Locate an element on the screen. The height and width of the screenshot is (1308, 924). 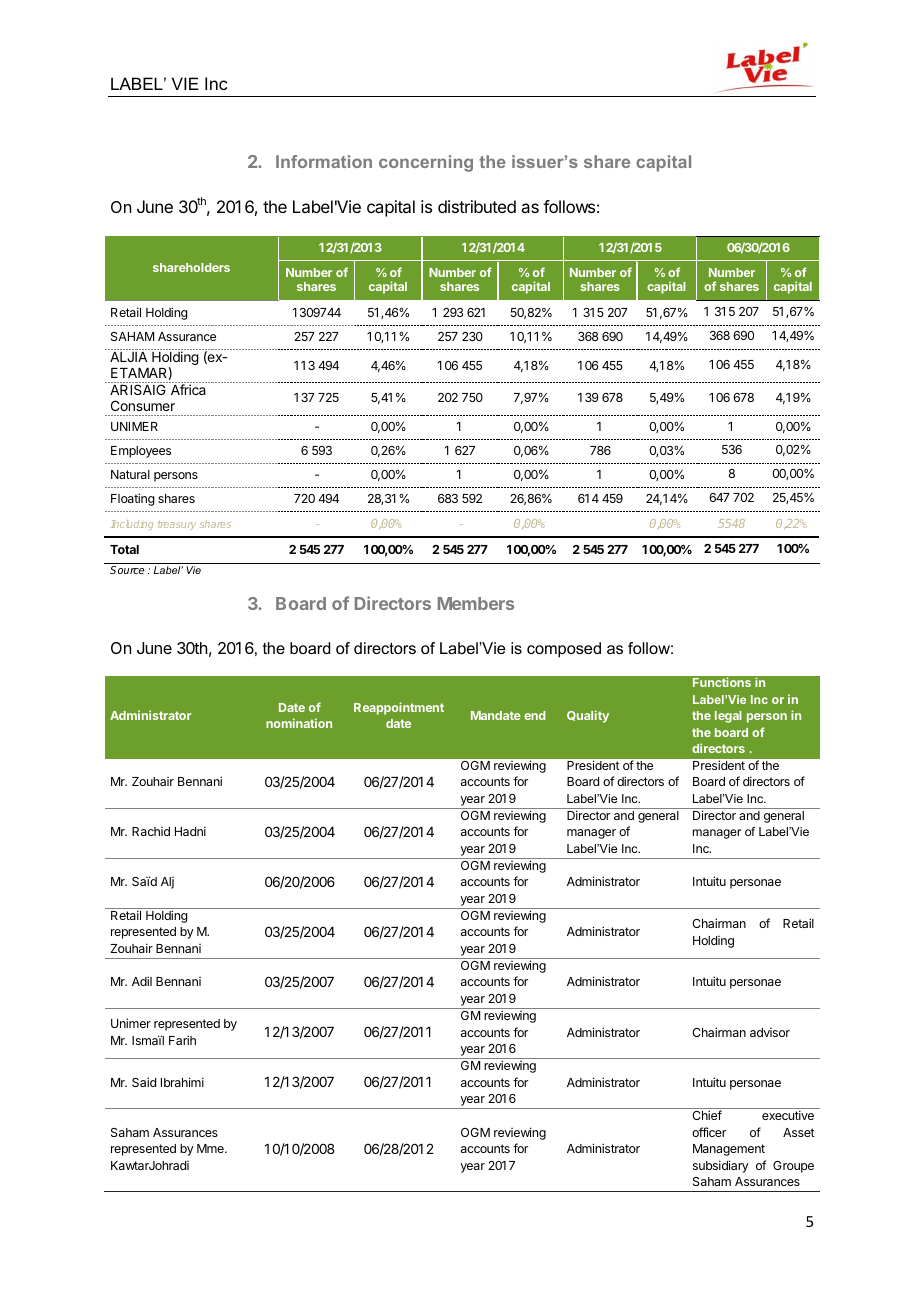
composed is located at coordinates (564, 650).
